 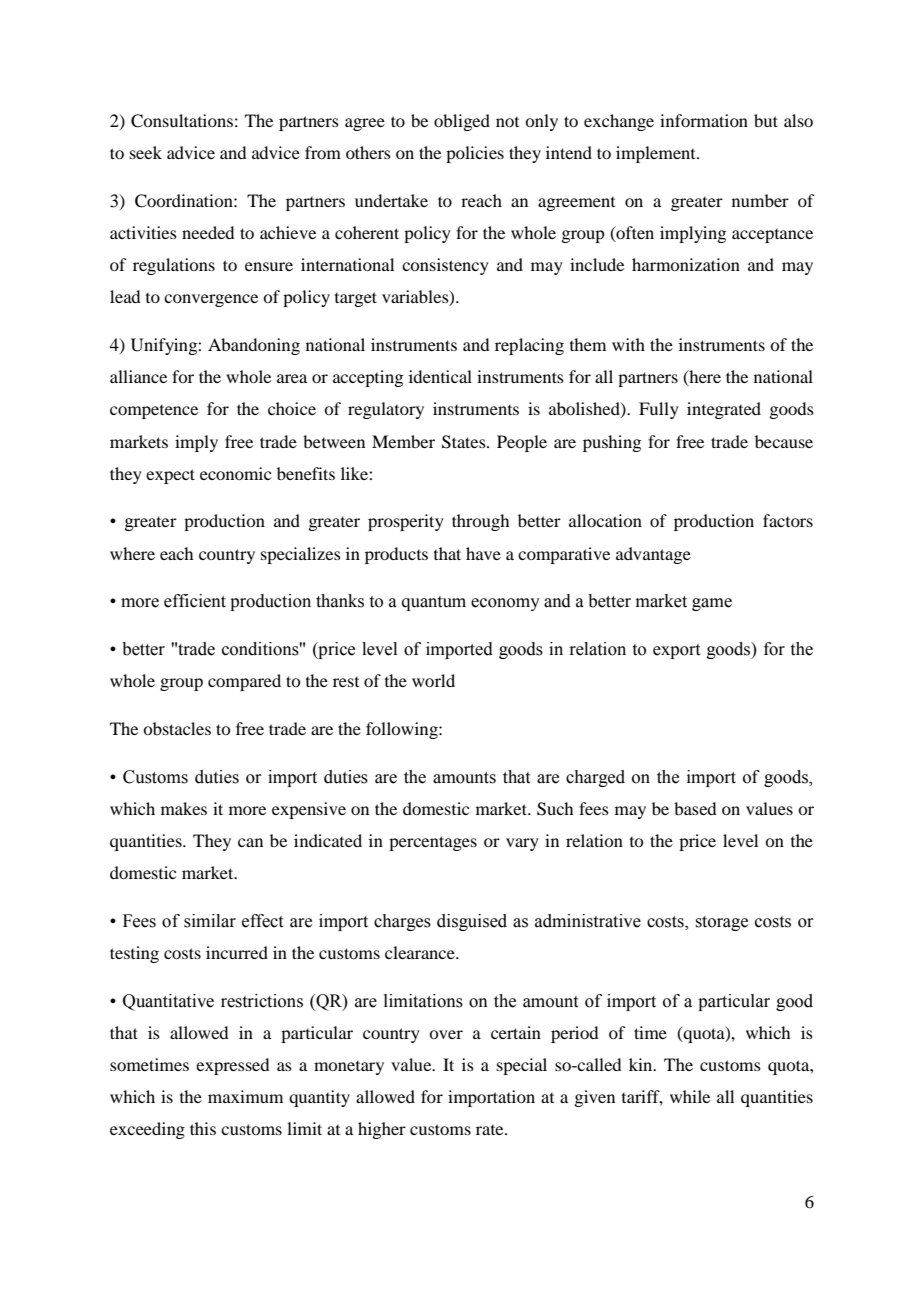 I want to click on based, so click(x=695, y=808).
